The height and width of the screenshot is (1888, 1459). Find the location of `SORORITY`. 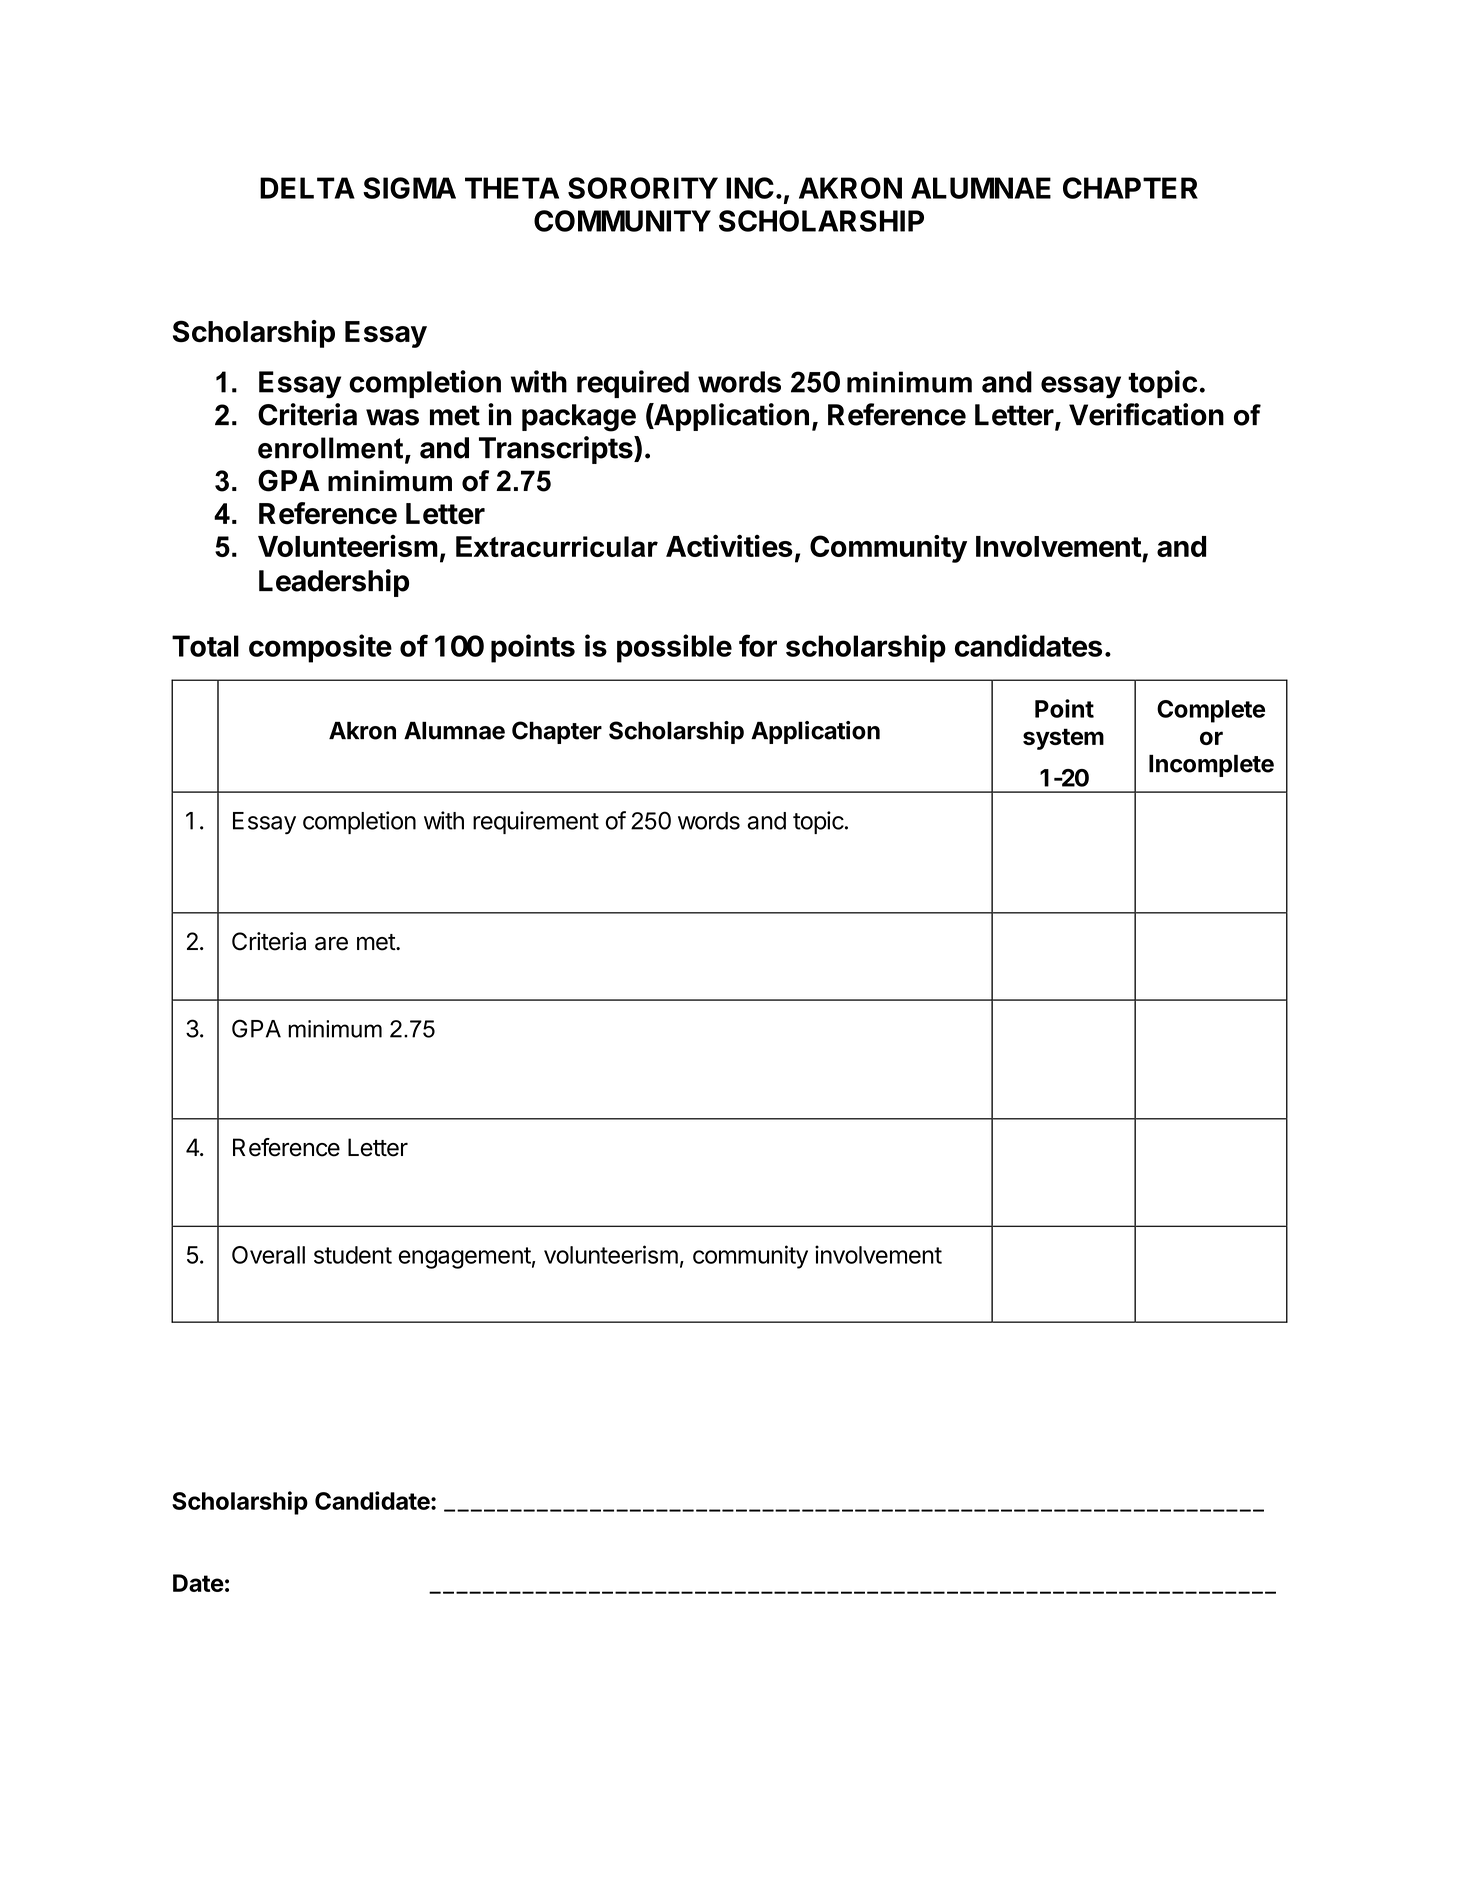

SORORITY is located at coordinates (643, 188).
